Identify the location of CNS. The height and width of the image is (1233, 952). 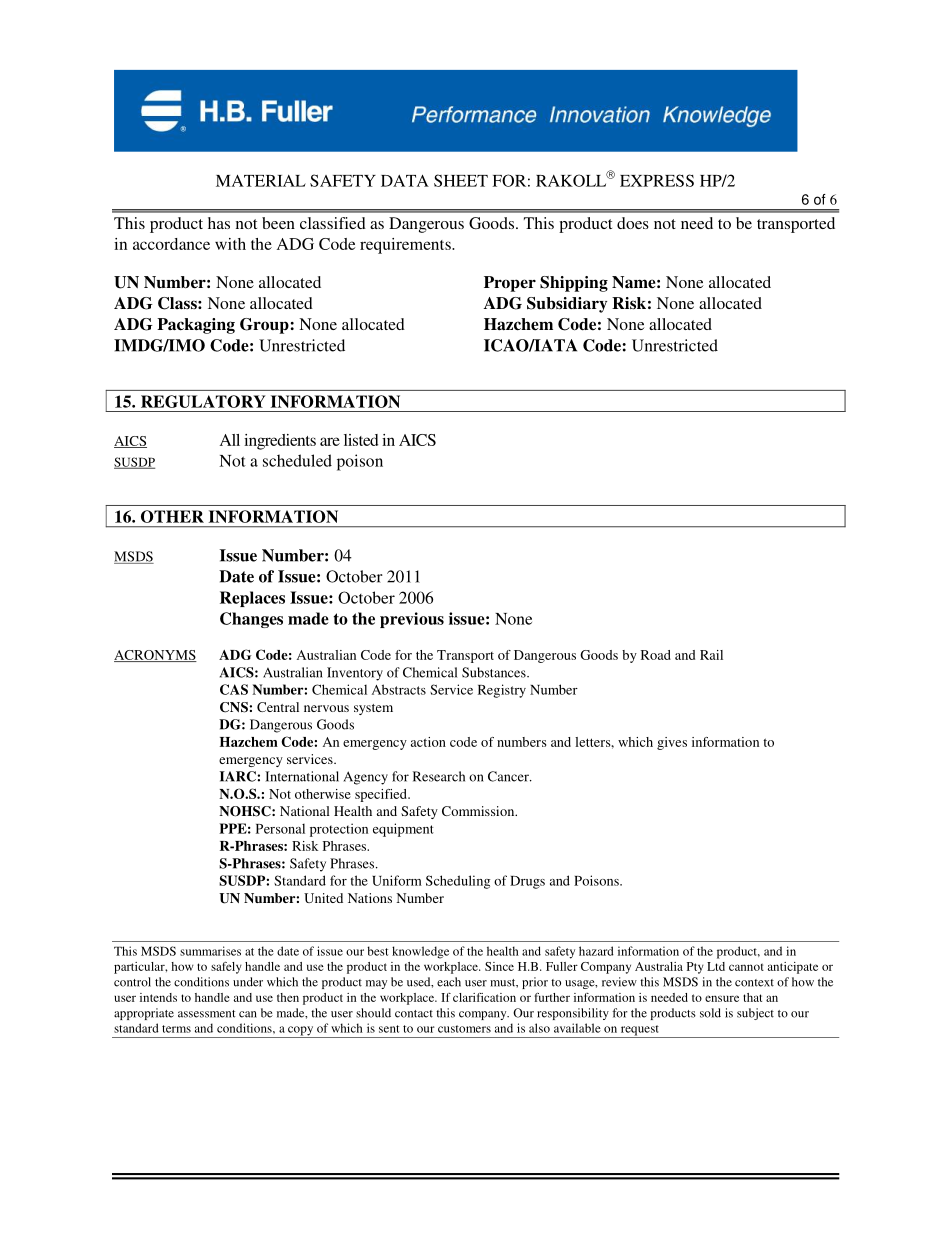
(235, 707).
